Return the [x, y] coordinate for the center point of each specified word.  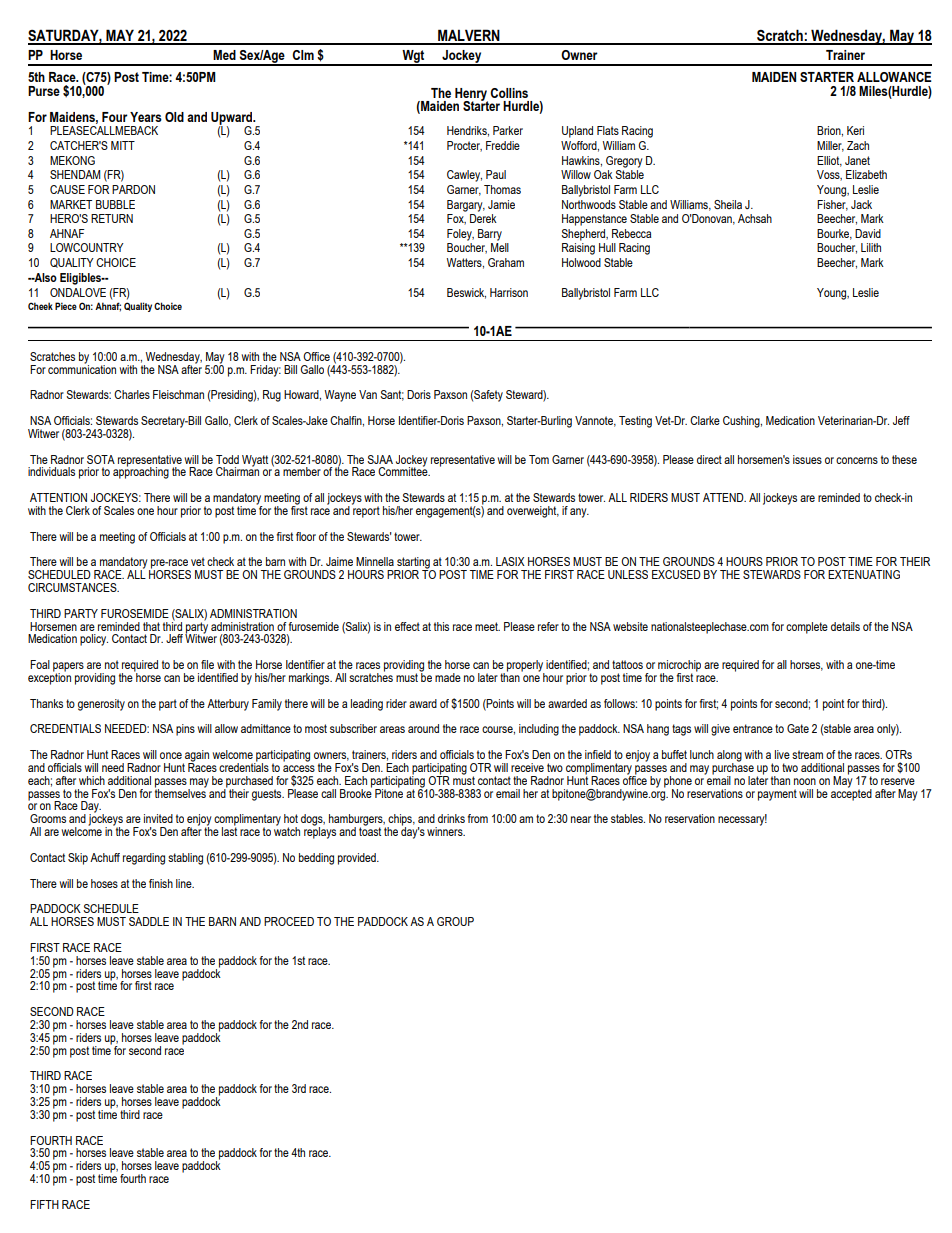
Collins [509, 93]
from [478, 818]
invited [158, 818]
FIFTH [44, 1204]
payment [777, 795]
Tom [539, 459]
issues [807, 459]
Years [146, 117]
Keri [855, 130]
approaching [141, 472]
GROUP [455, 921]
